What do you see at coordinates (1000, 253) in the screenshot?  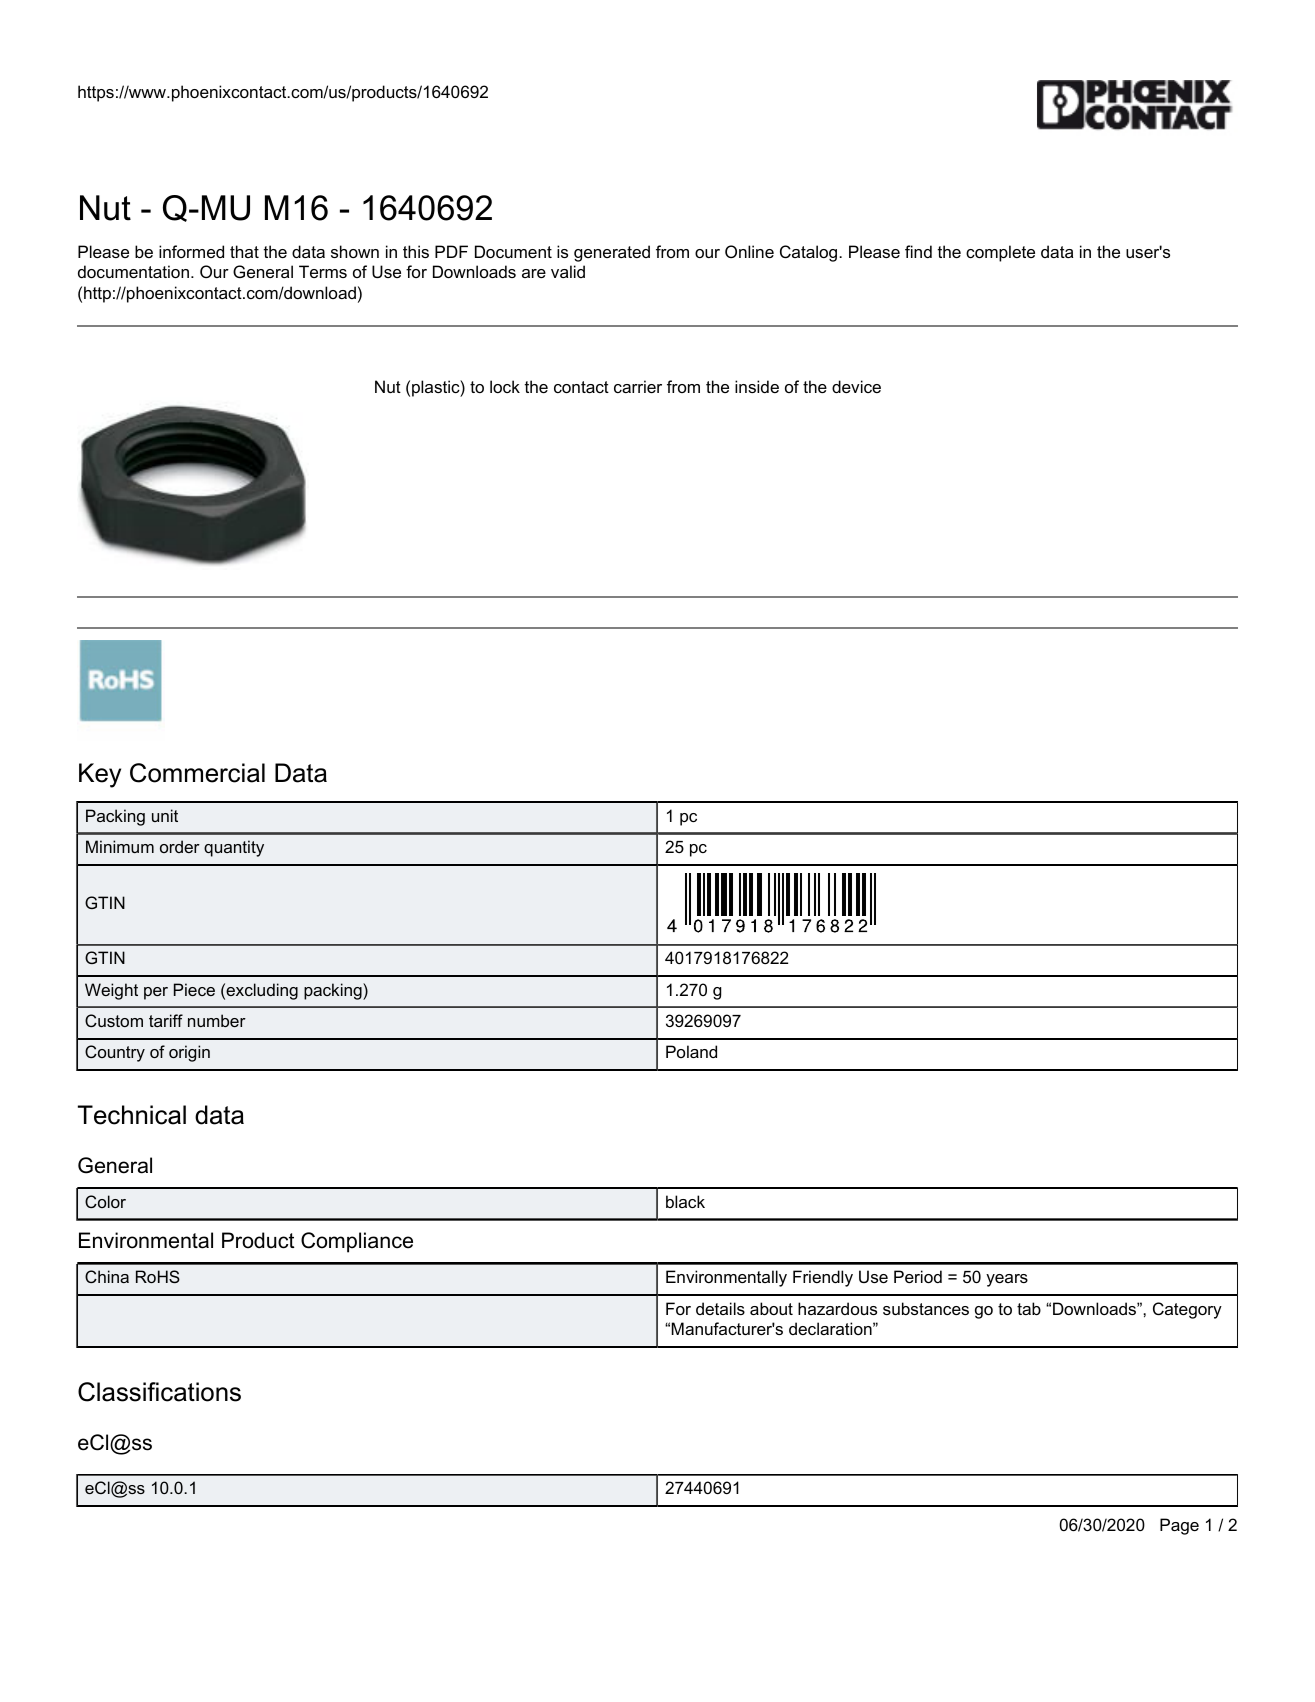 I see `complete` at bounding box center [1000, 253].
